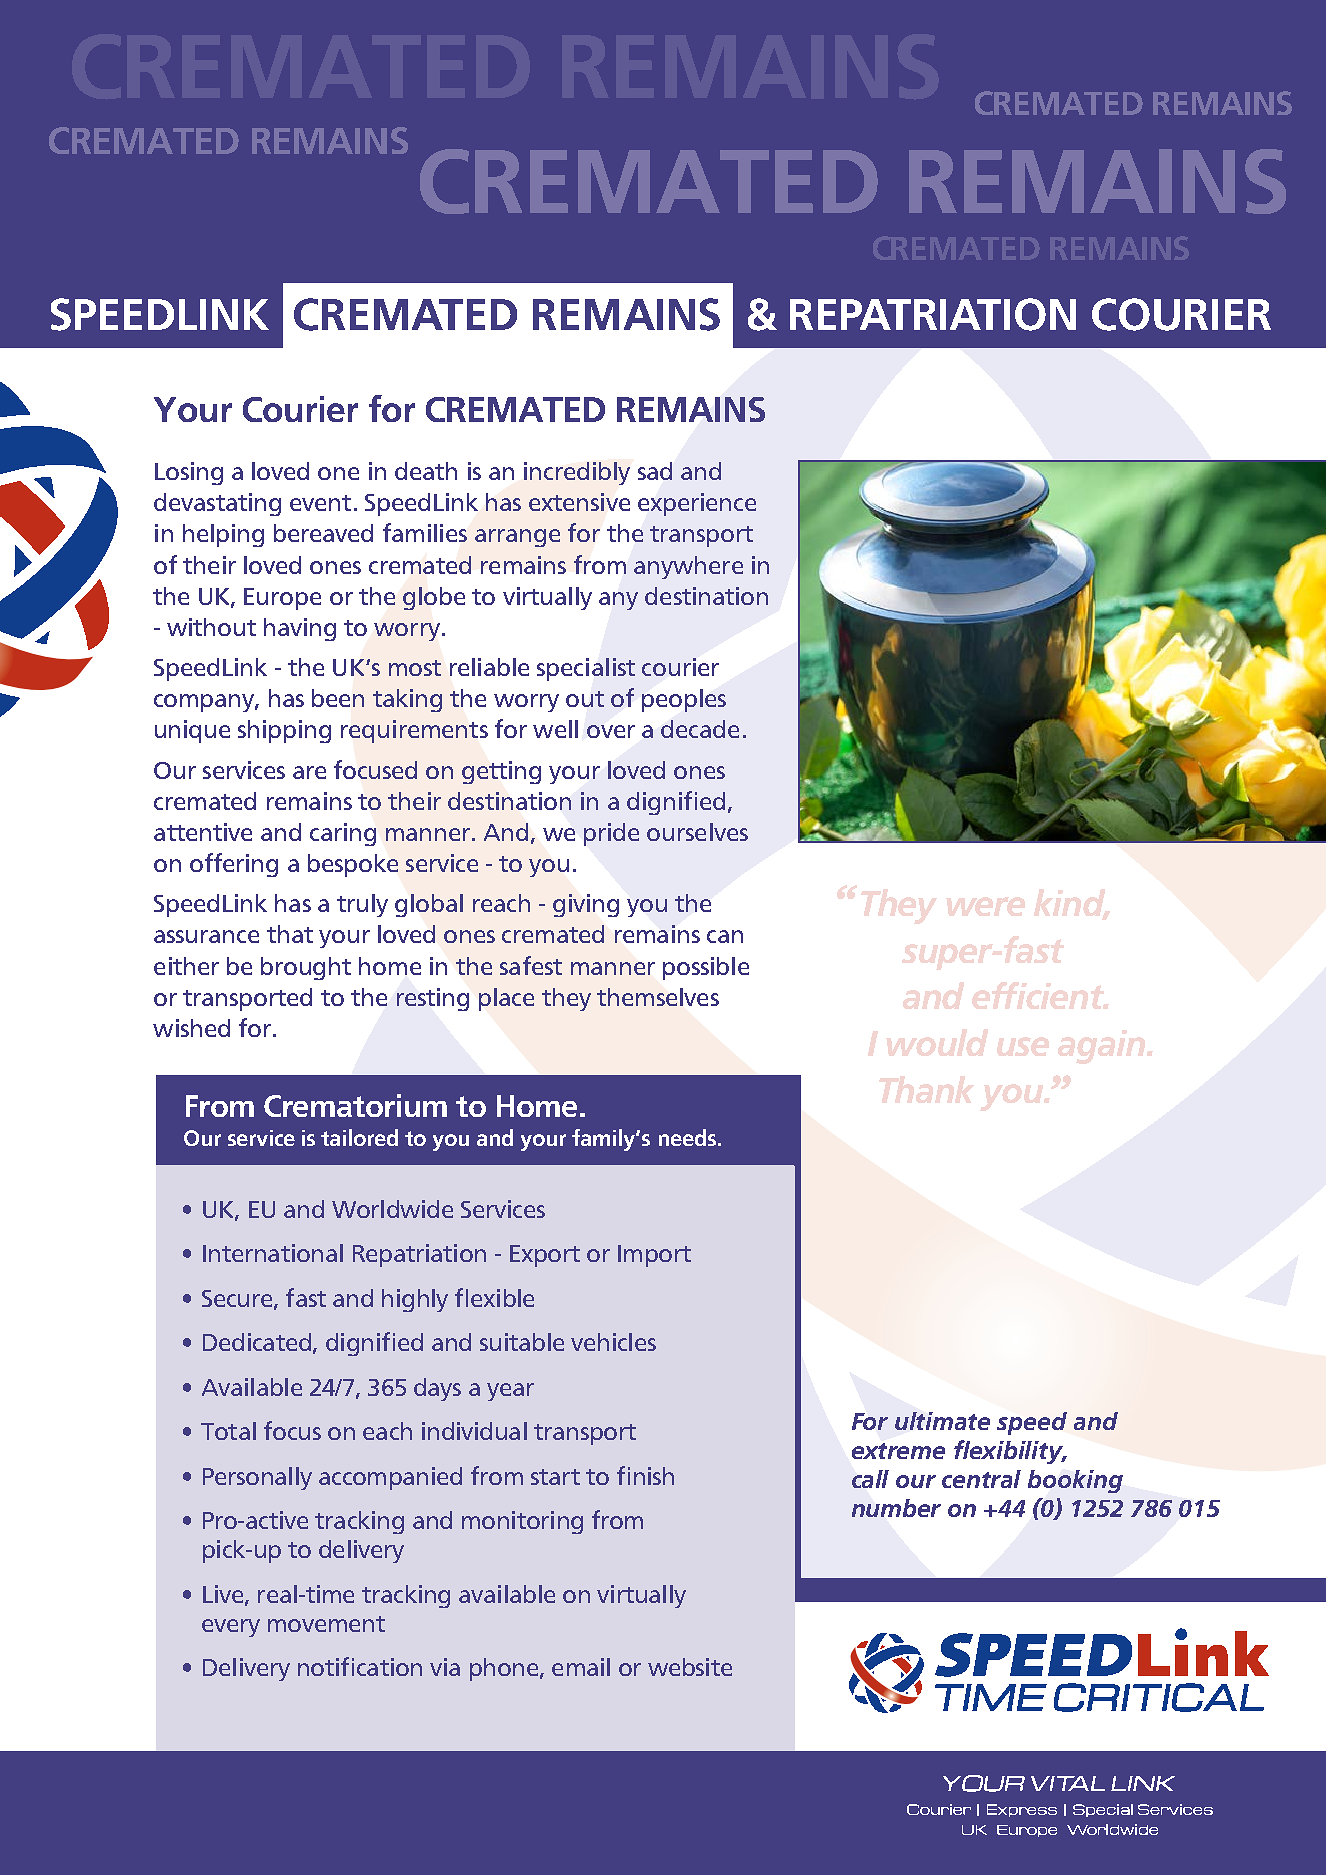 Image resolution: width=1326 pixels, height=1875 pixels. I want to click on event, so click(320, 503).
